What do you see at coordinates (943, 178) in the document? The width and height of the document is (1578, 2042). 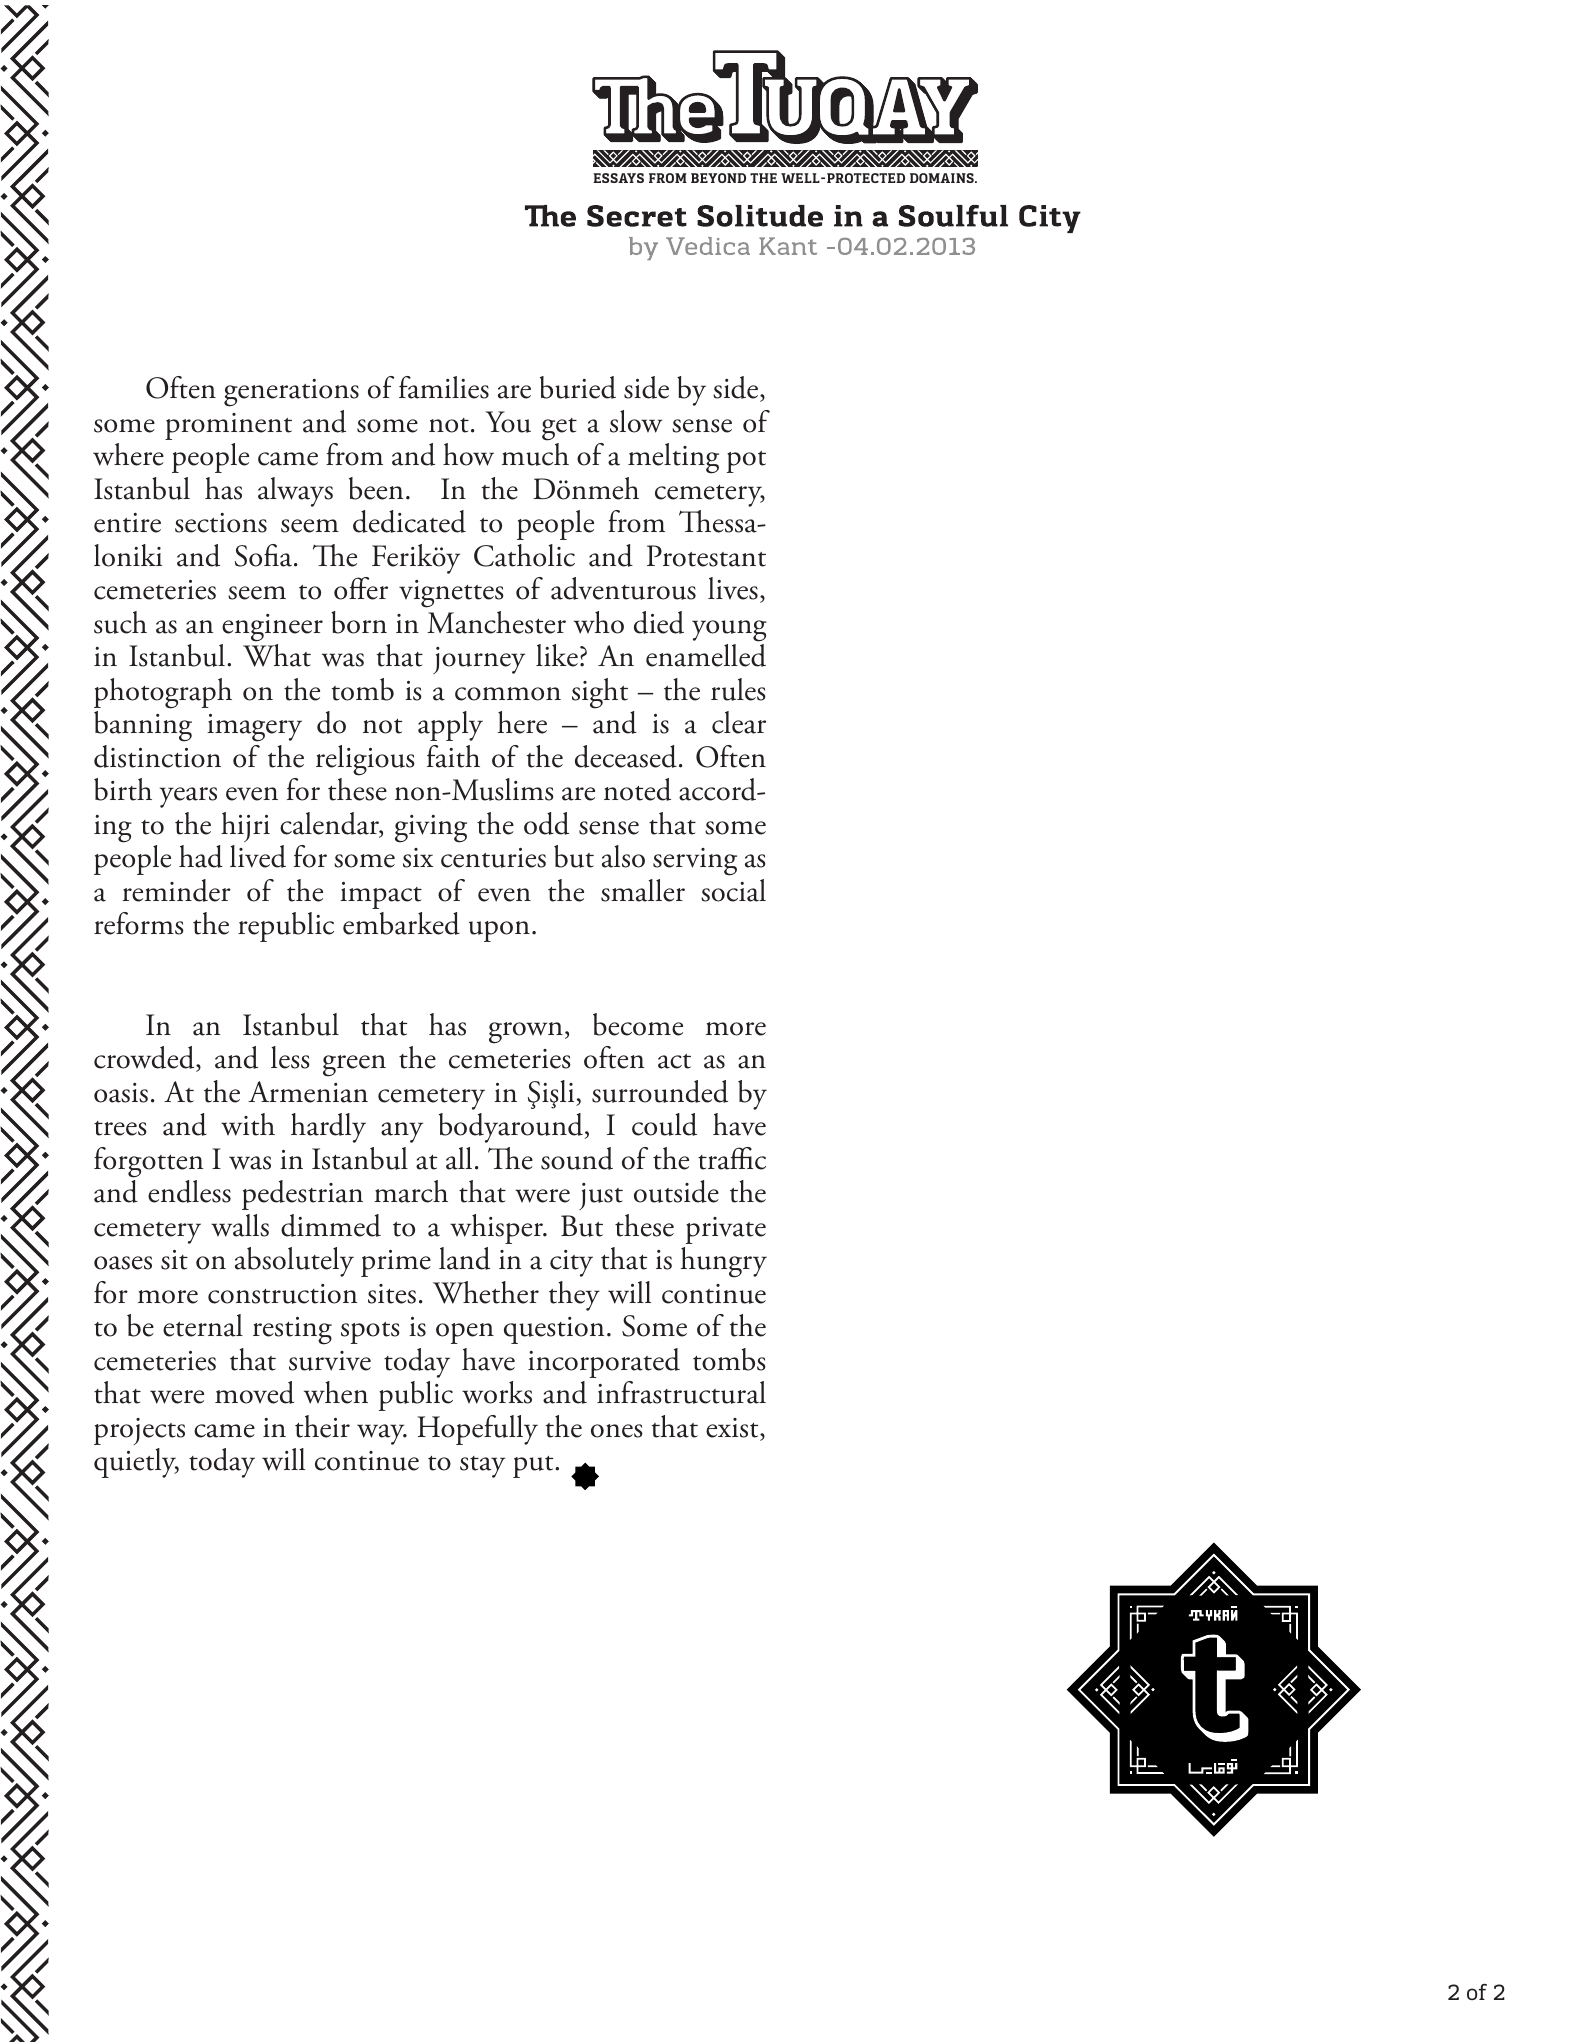 I see `DOMAINS` at bounding box center [943, 178].
